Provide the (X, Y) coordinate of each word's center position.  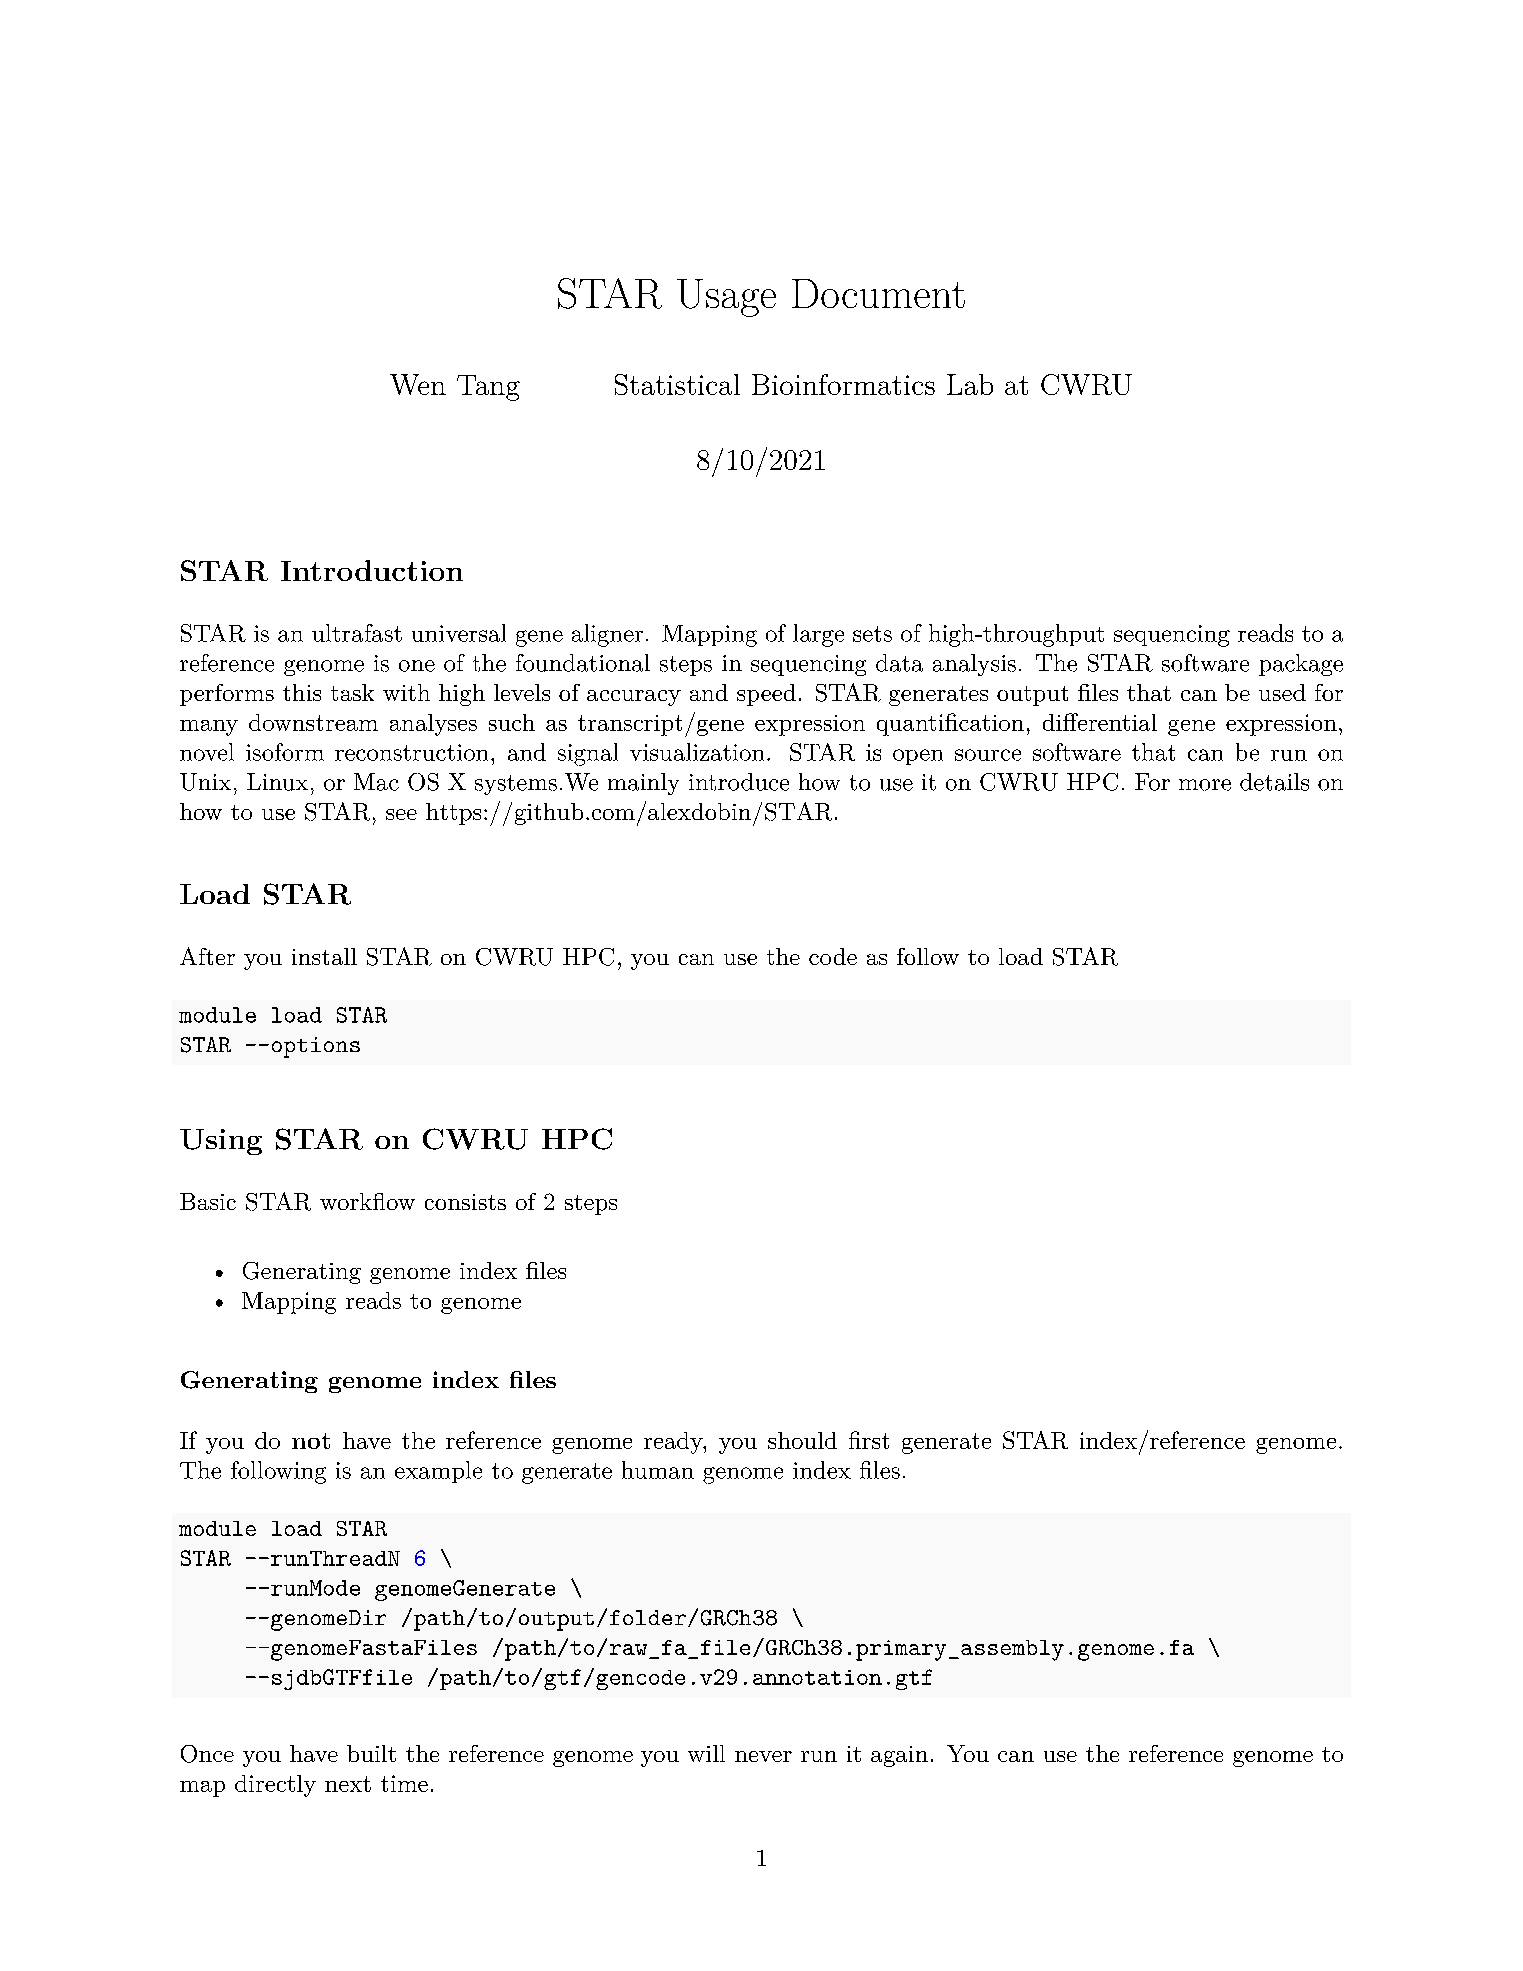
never (763, 1756)
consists (465, 1202)
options (316, 1047)
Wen (418, 384)
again (899, 1756)
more (1205, 785)
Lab (970, 384)
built (371, 1753)
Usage (726, 298)
